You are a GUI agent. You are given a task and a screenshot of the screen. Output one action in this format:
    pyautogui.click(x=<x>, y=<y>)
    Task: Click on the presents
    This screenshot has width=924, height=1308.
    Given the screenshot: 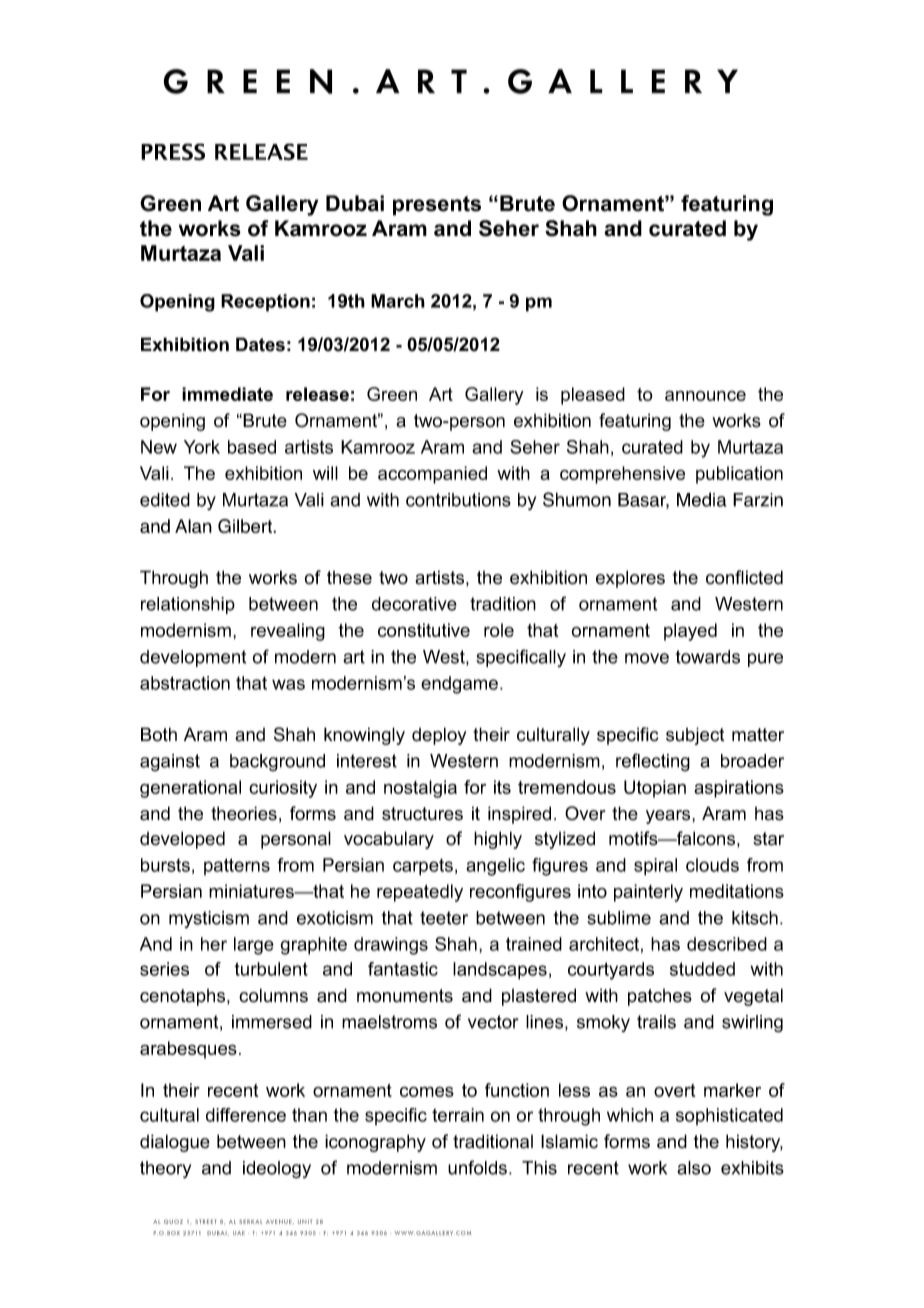 What is the action you would take?
    pyautogui.click(x=437, y=206)
